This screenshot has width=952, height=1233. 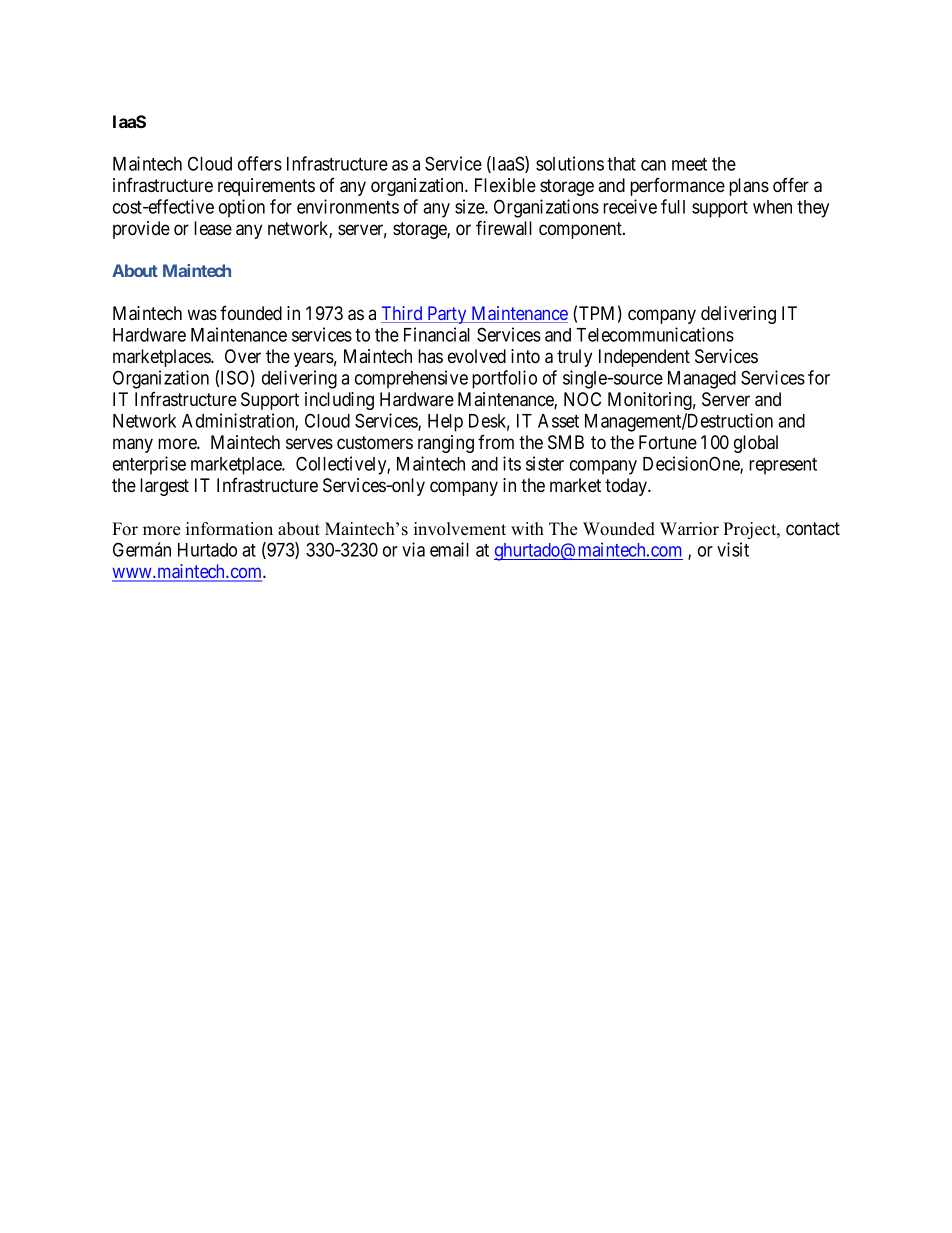 I want to click on global, so click(x=756, y=444).
